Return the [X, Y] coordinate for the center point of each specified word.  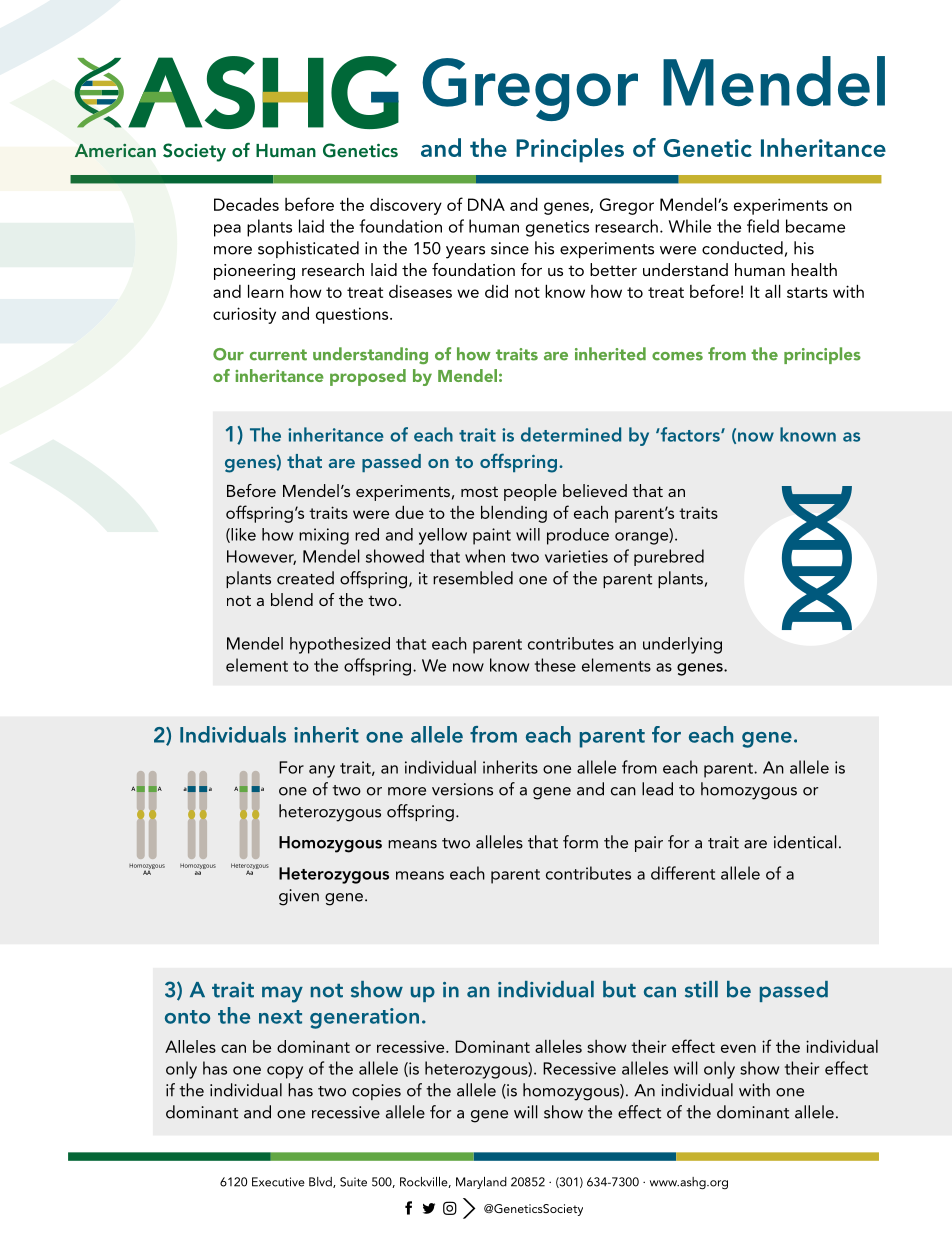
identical [805, 842]
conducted [742, 248]
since [510, 248]
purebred [669, 557]
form [580, 842]
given [299, 897]
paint [492, 536]
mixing [324, 536]
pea [227, 230]
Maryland [481, 1183]
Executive [278, 1182]
